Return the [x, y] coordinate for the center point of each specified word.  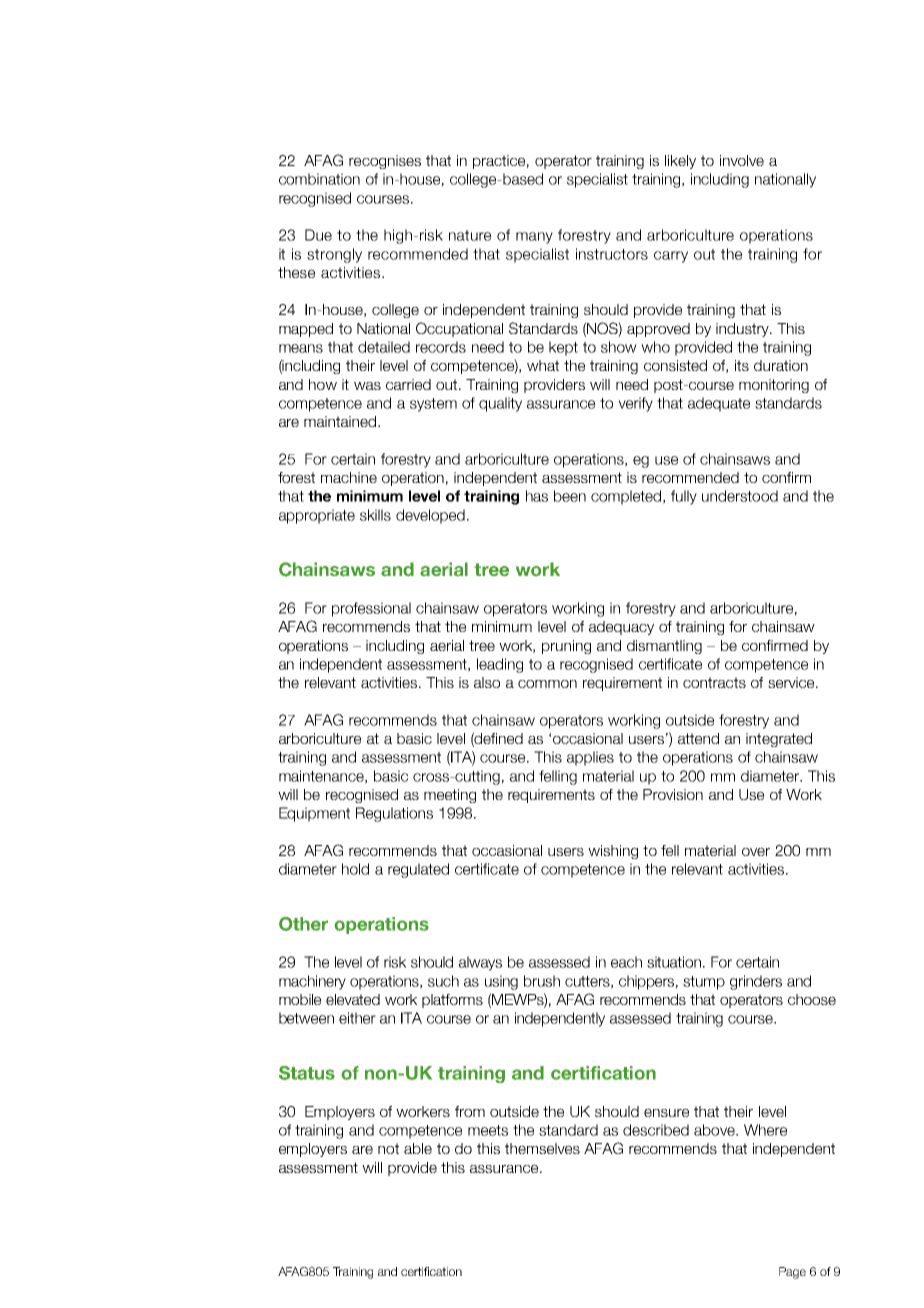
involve [742, 160]
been [570, 496]
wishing [613, 852]
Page [792, 1273]
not [388, 1148]
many [534, 238]
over [756, 851]
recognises [385, 162]
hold [355, 869]
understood [740, 496]
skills [375, 515]
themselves [542, 1148]
